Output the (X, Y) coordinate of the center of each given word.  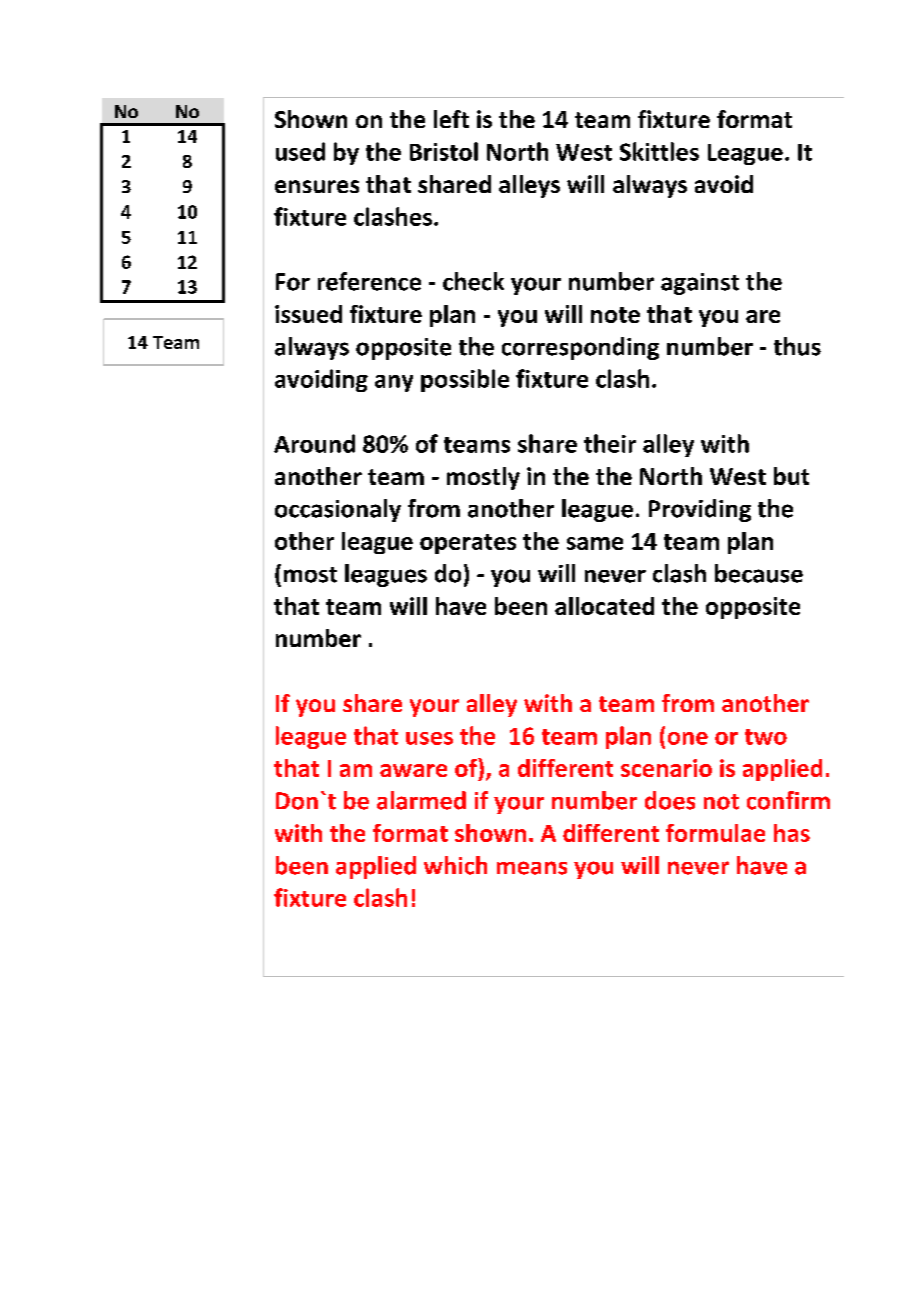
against (700, 284)
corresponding (580, 348)
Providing (700, 510)
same (595, 543)
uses (429, 738)
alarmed (421, 800)
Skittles (659, 151)
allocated (604, 606)
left (451, 119)
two (766, 737)
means (532, 868)
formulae (715, 833)
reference (369, 281)
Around (314, 443)
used (300, 151)
